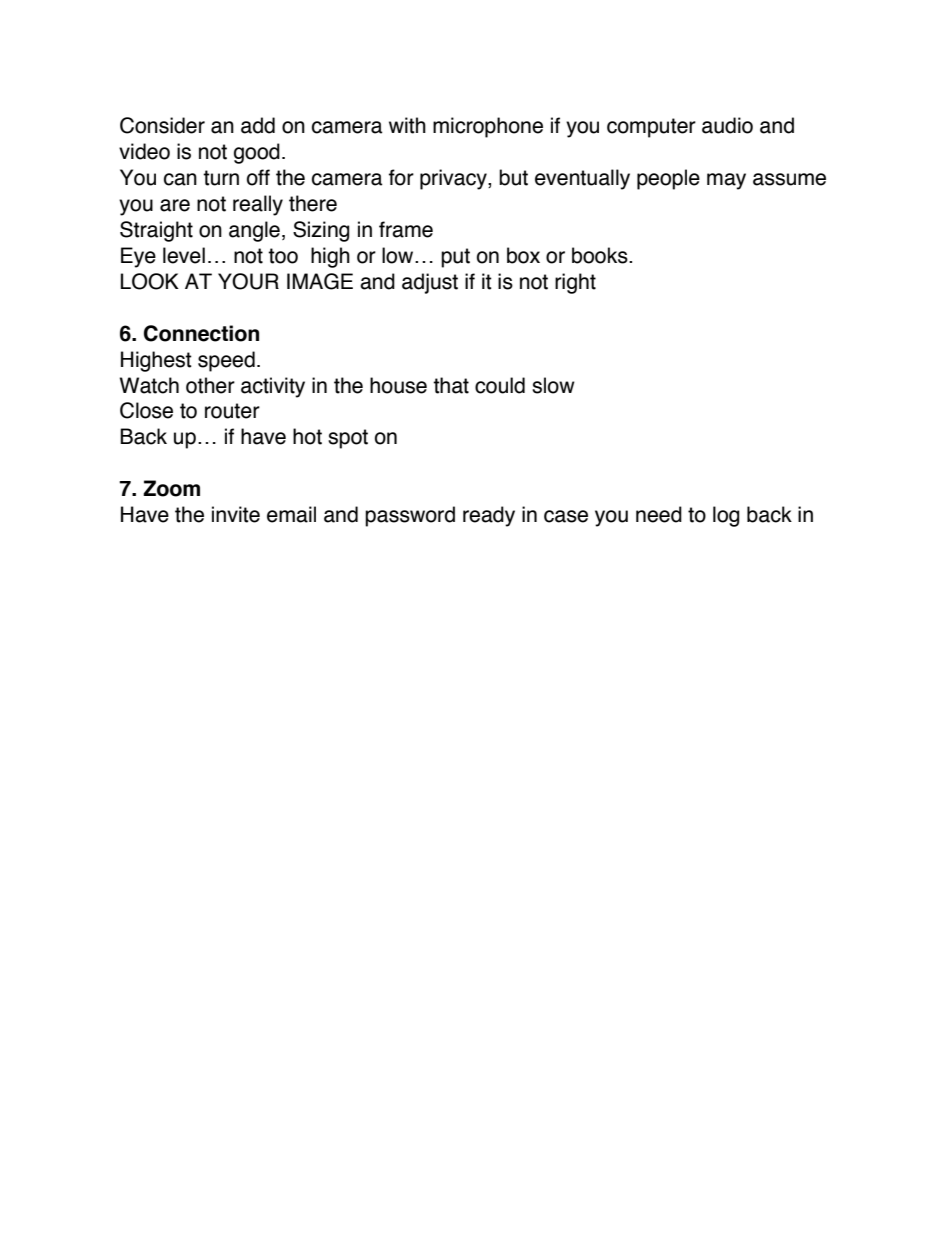 Image resolution: width=952 pixels, height=1233 pixels. Describe the element at coordinates (601, 255) in the screenshot. I see `books` at that location.
